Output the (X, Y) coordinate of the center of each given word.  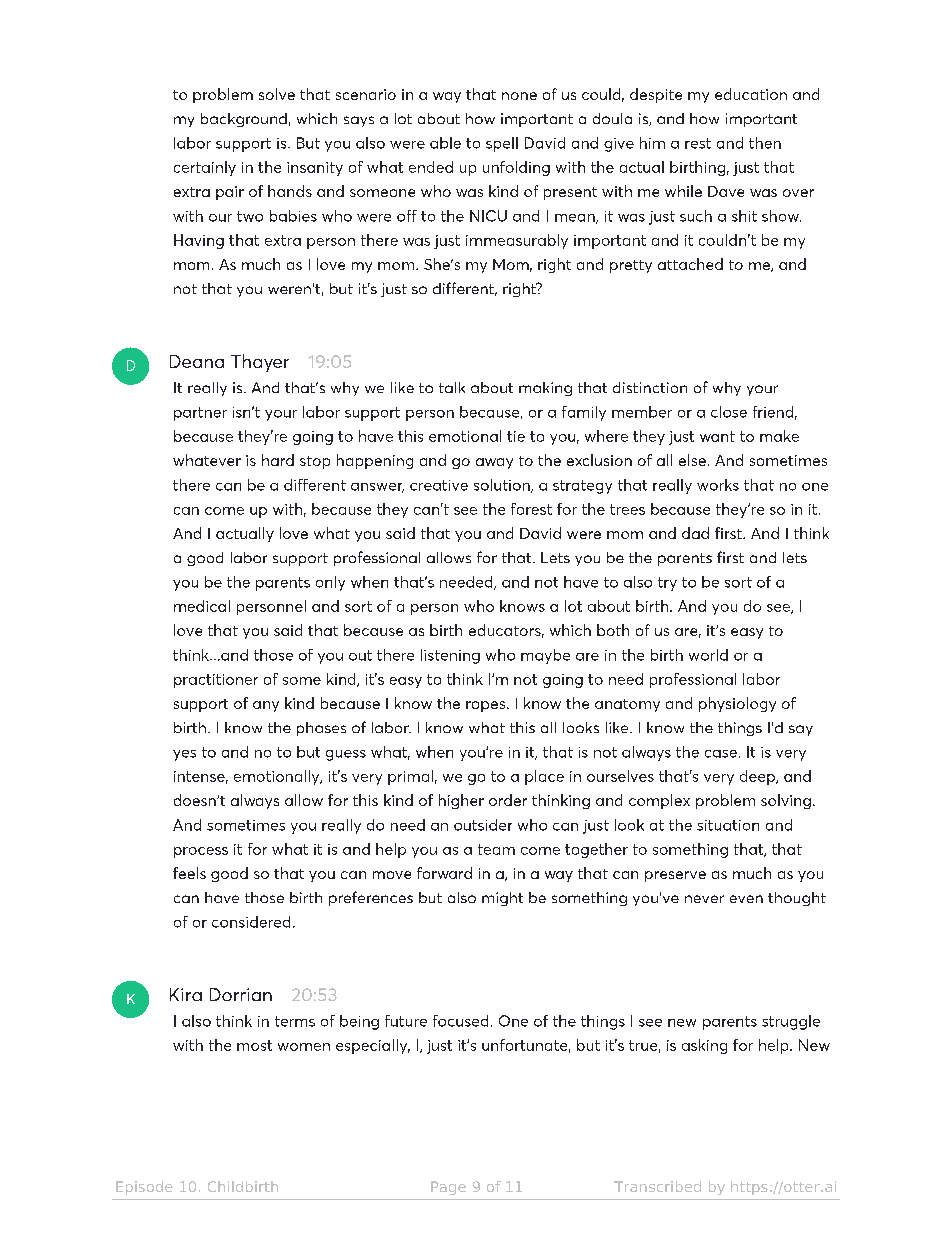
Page (448, 1188)
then (765, 143)
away (494, 463)
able (445, 143)
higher (461, 801)
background (244, 120)
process (201, 852)
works (718, 485)
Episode (144, 1188)
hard (278, 460)
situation (728, 825)
